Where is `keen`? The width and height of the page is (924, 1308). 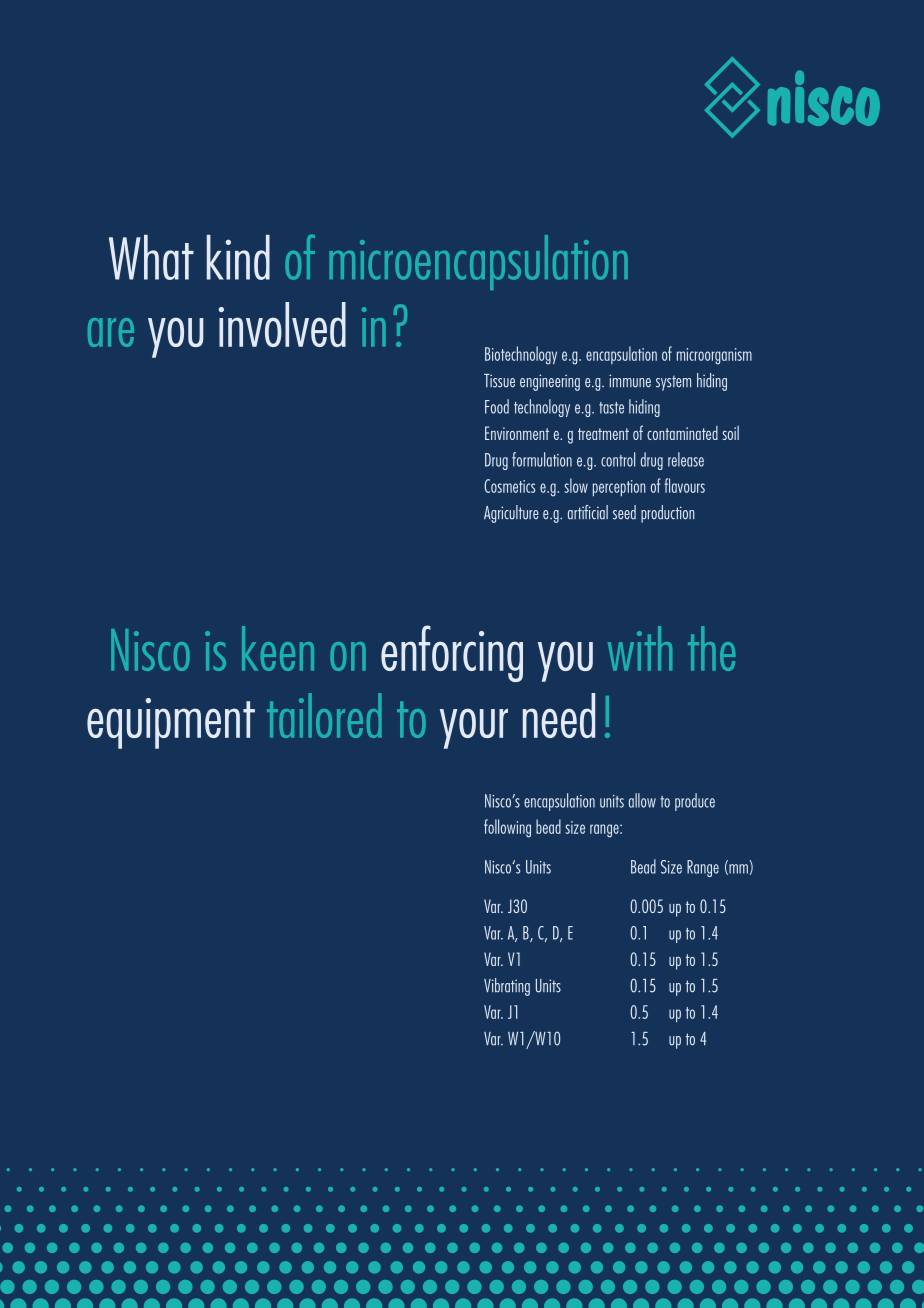
keen is located at coordinates (278, 648).
